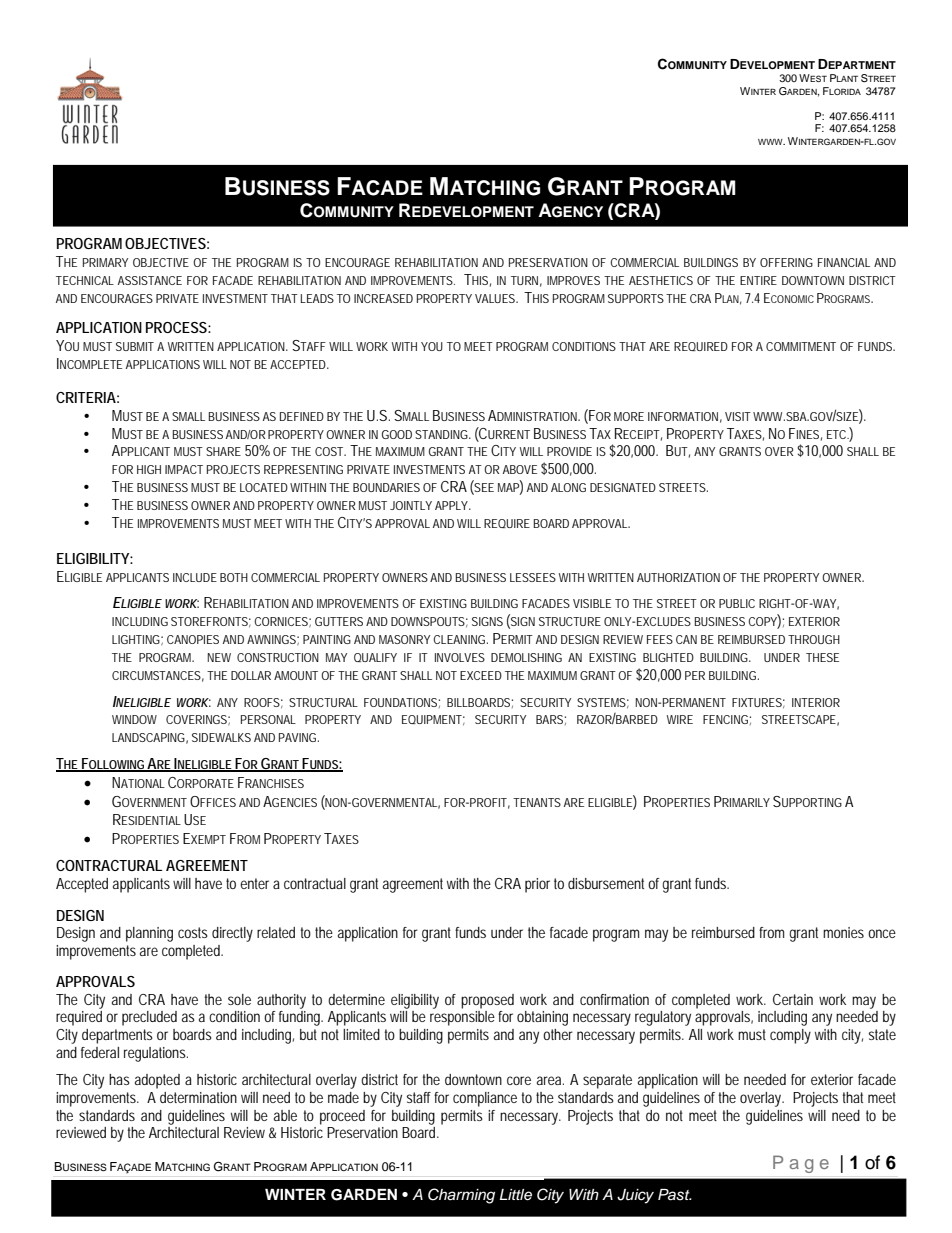 The image size is (952, 1233). I want to click on determination, so click(198, 1097).
